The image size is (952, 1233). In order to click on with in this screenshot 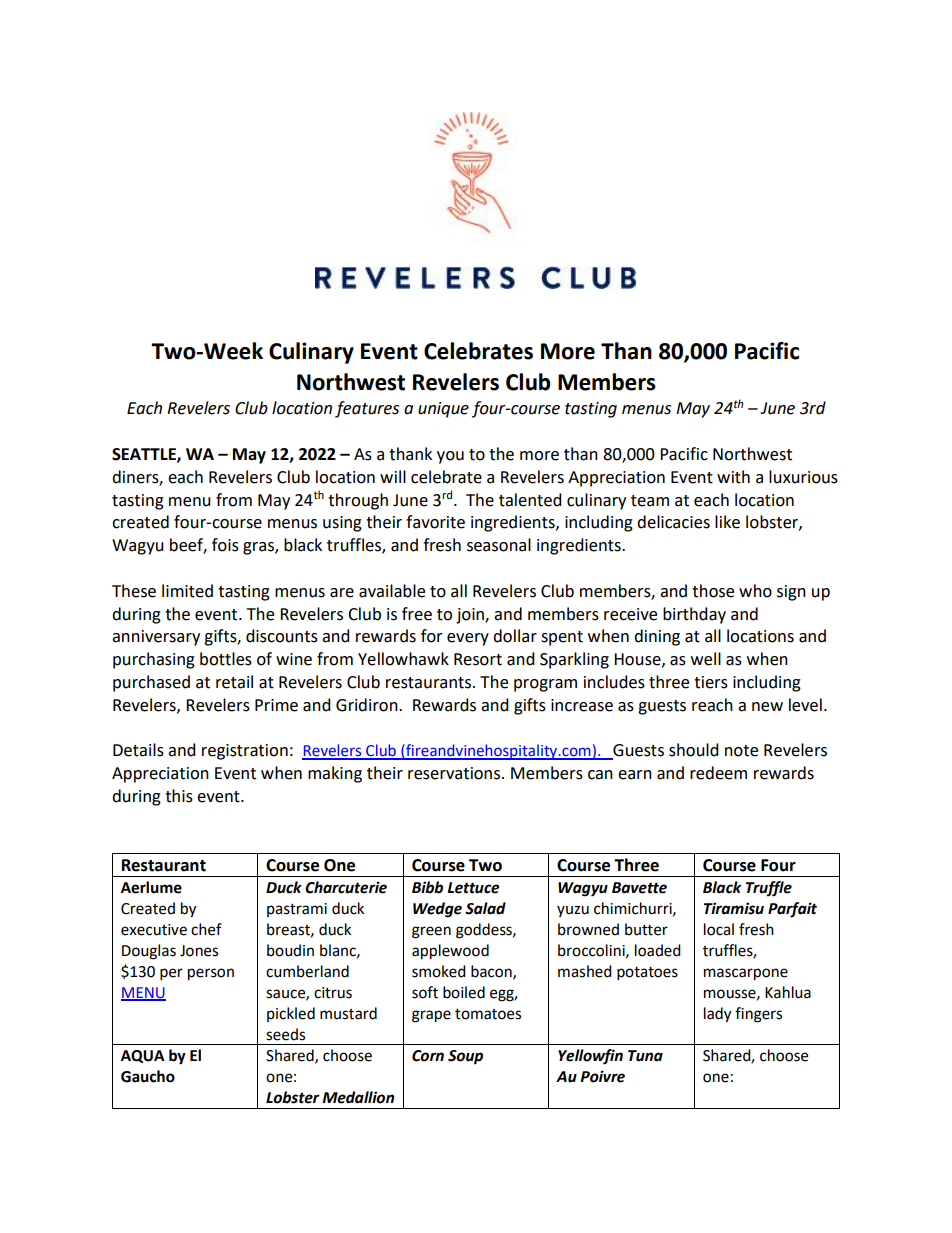, I will do `click(733, 477)`.
